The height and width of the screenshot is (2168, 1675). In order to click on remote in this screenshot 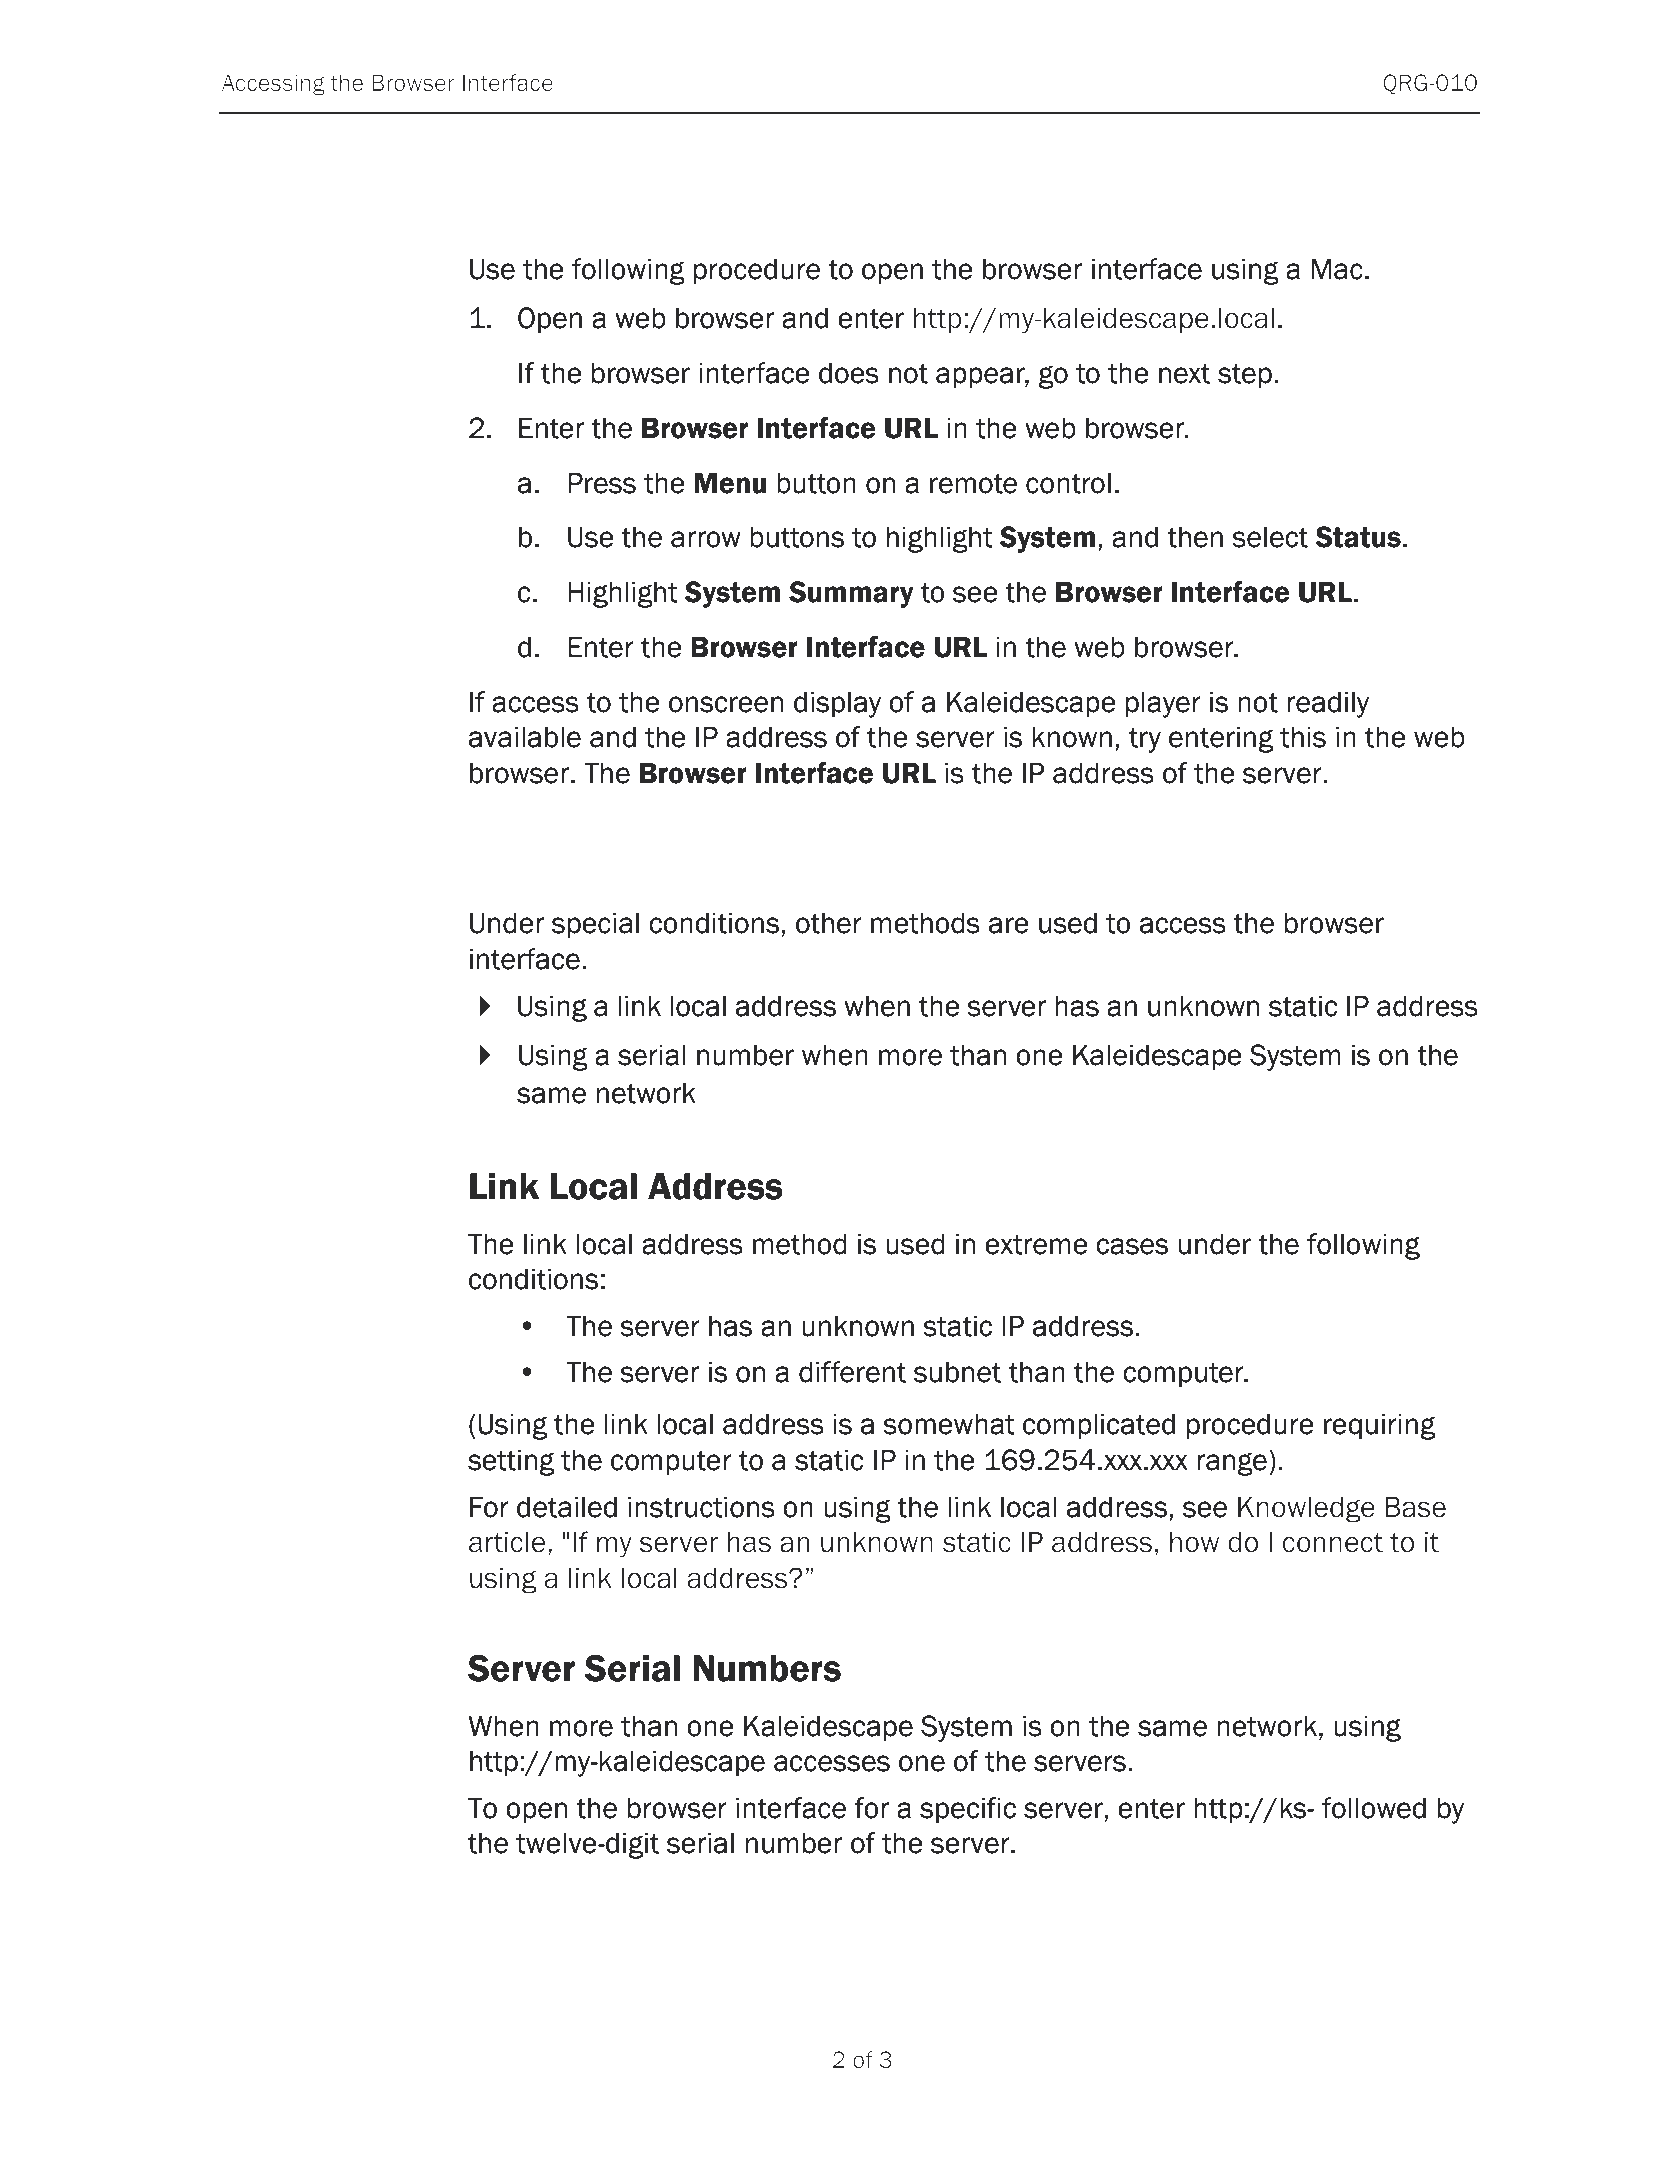, I will do `click(973, 484)`.
